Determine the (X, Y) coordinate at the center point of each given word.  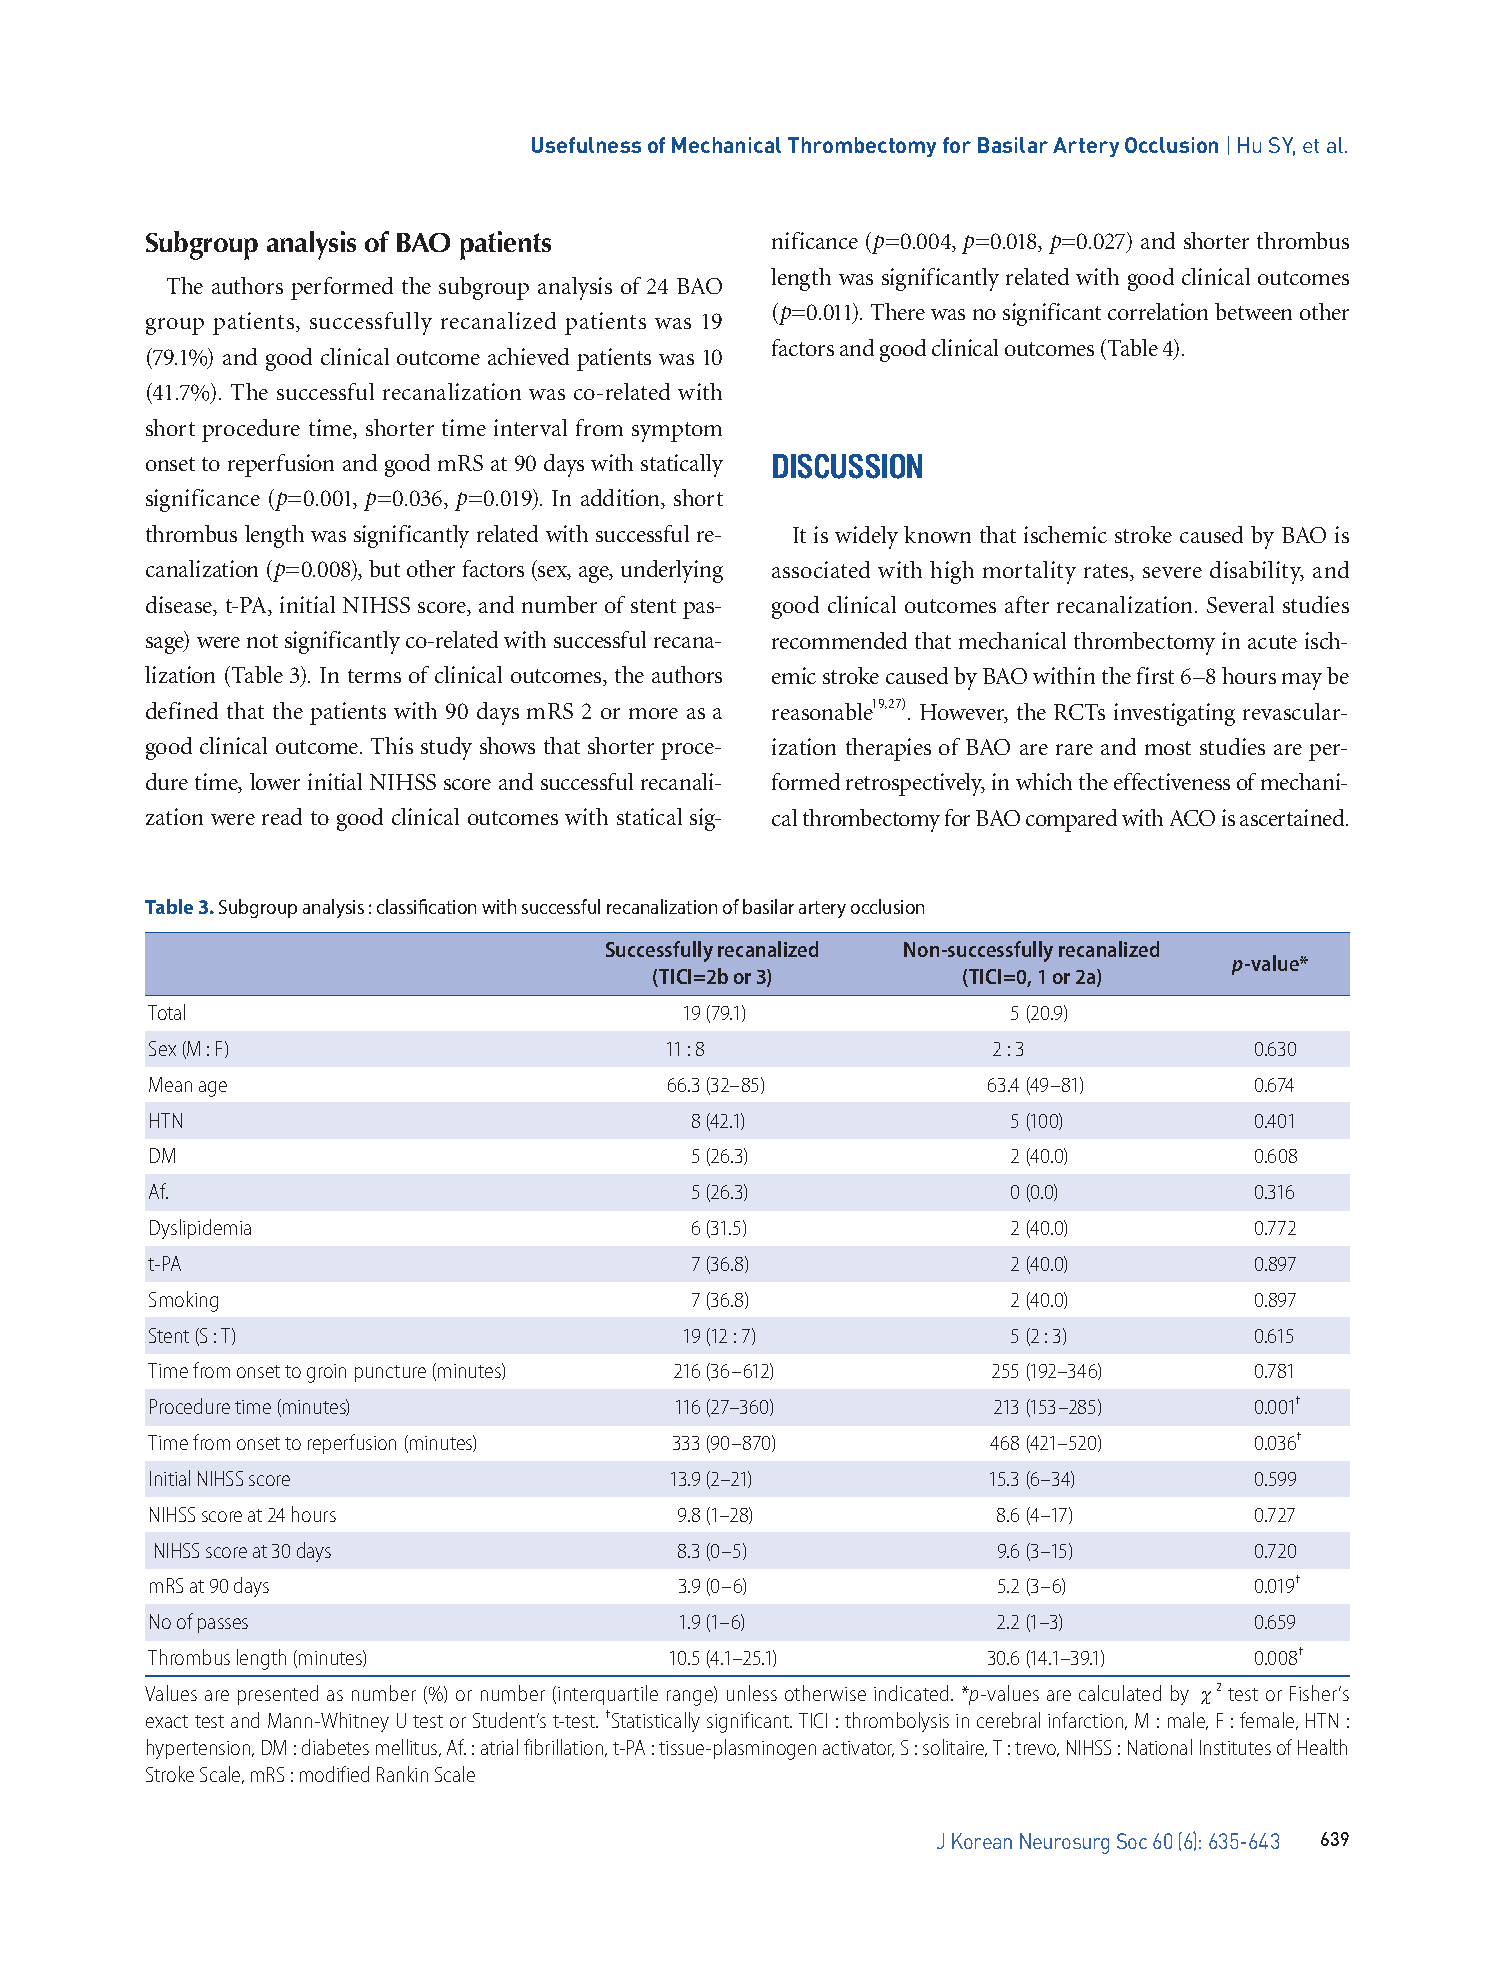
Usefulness (586, 145)
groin (326, 1373)
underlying (672, 571)
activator (858, 1749)
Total (166, 1012)
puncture (390, 1373)
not (262, 641)
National (1160, 1747)
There (898, 311)
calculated (1120, 1693)
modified (334, 1774)
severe (1172, 572)
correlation (1158, 311)
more (653, 713)
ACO (1192, 818)
